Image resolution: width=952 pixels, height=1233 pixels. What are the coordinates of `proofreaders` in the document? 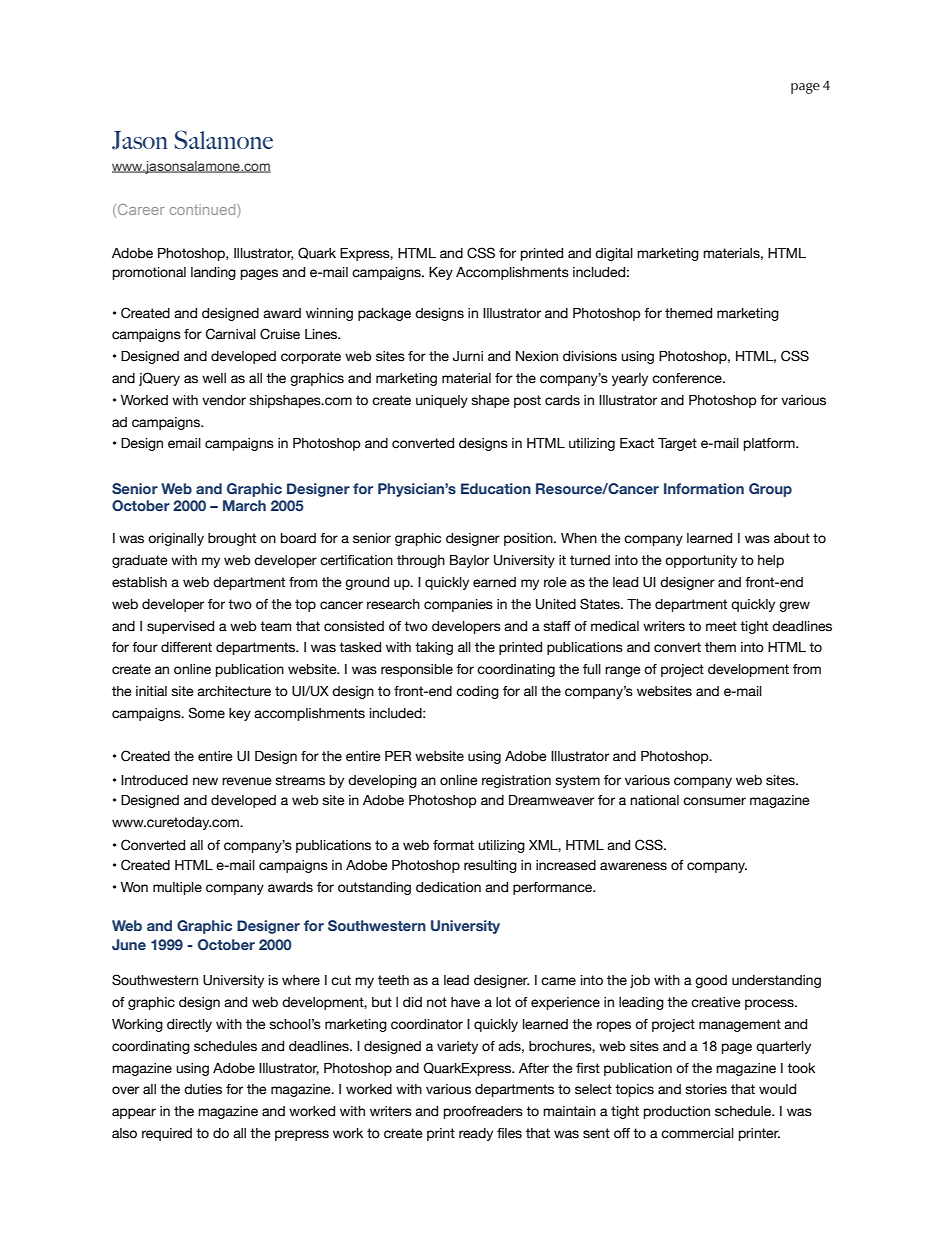 It's located at (483, 1112).
